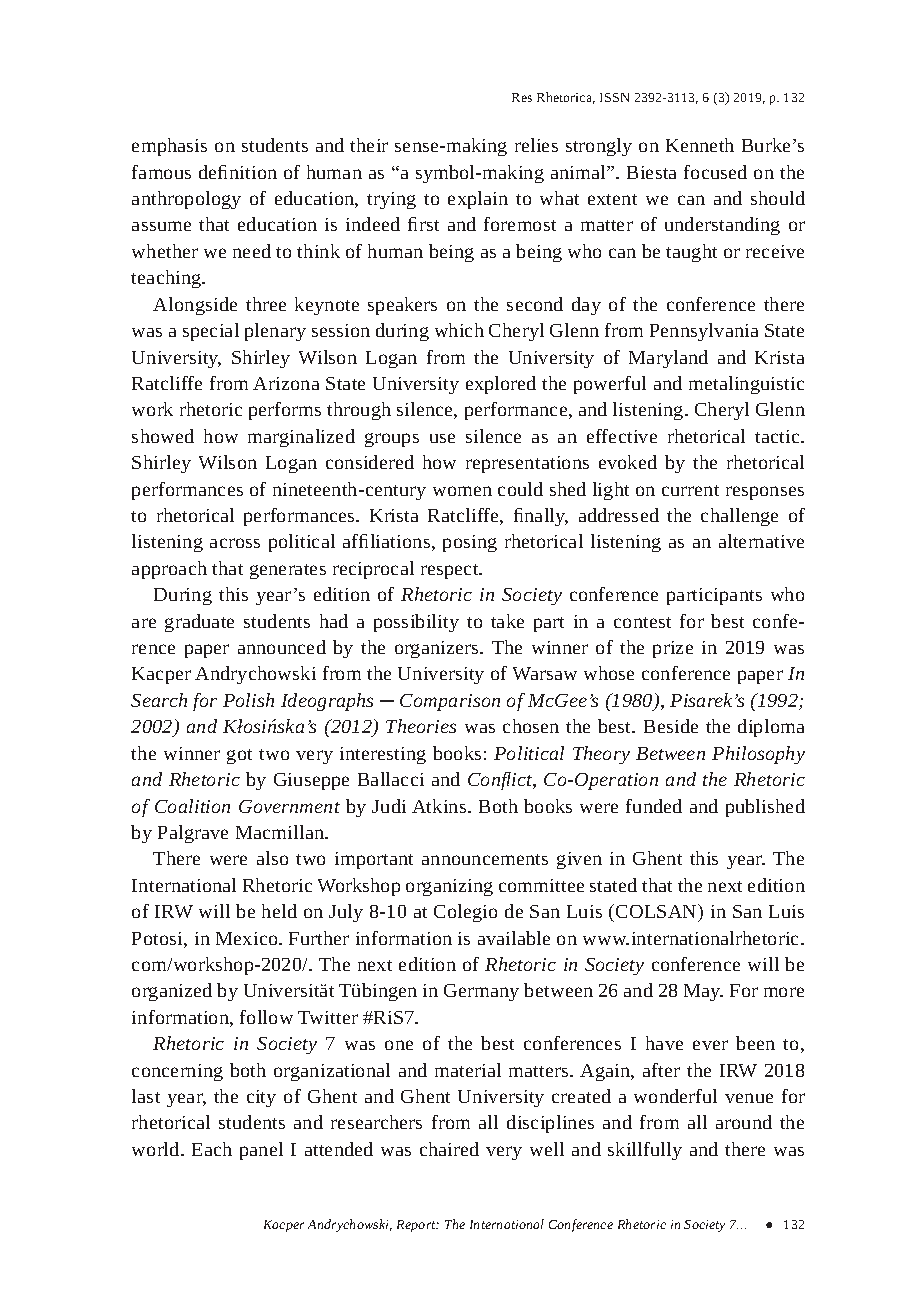  I want to click on city, so click(261, 1098).
